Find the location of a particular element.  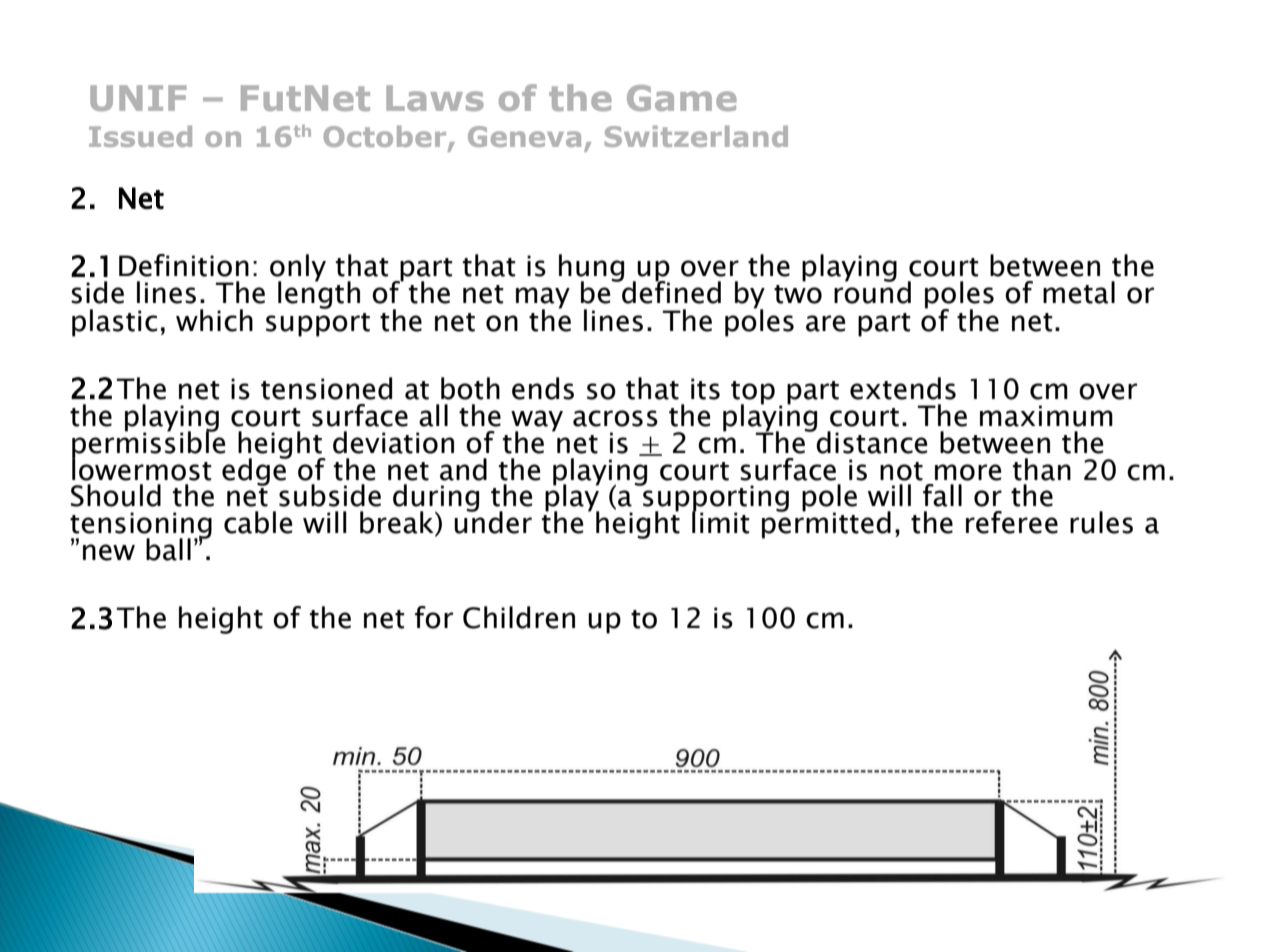

Game is located at coordinates (682, 98).
